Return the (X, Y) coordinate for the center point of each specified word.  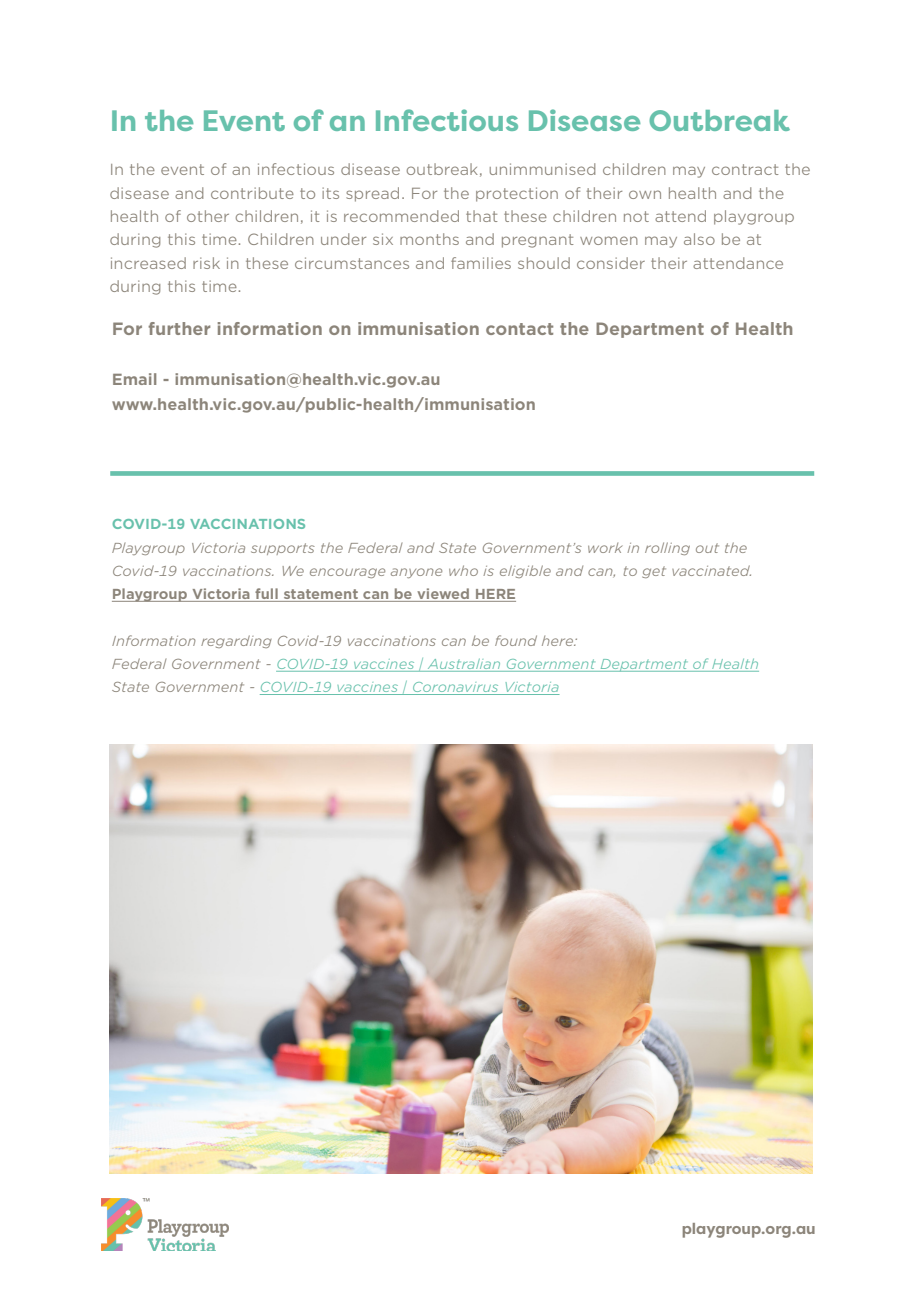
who (463, 570)
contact (519, 329)
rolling (667, 548)
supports (283, 549)
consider (611, 263)
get (654, 572)
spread (372, 194)
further (179, 328)
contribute (252, 193)
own (645, 194)
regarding (236, 641)
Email (134, 379)
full (266, 595)
